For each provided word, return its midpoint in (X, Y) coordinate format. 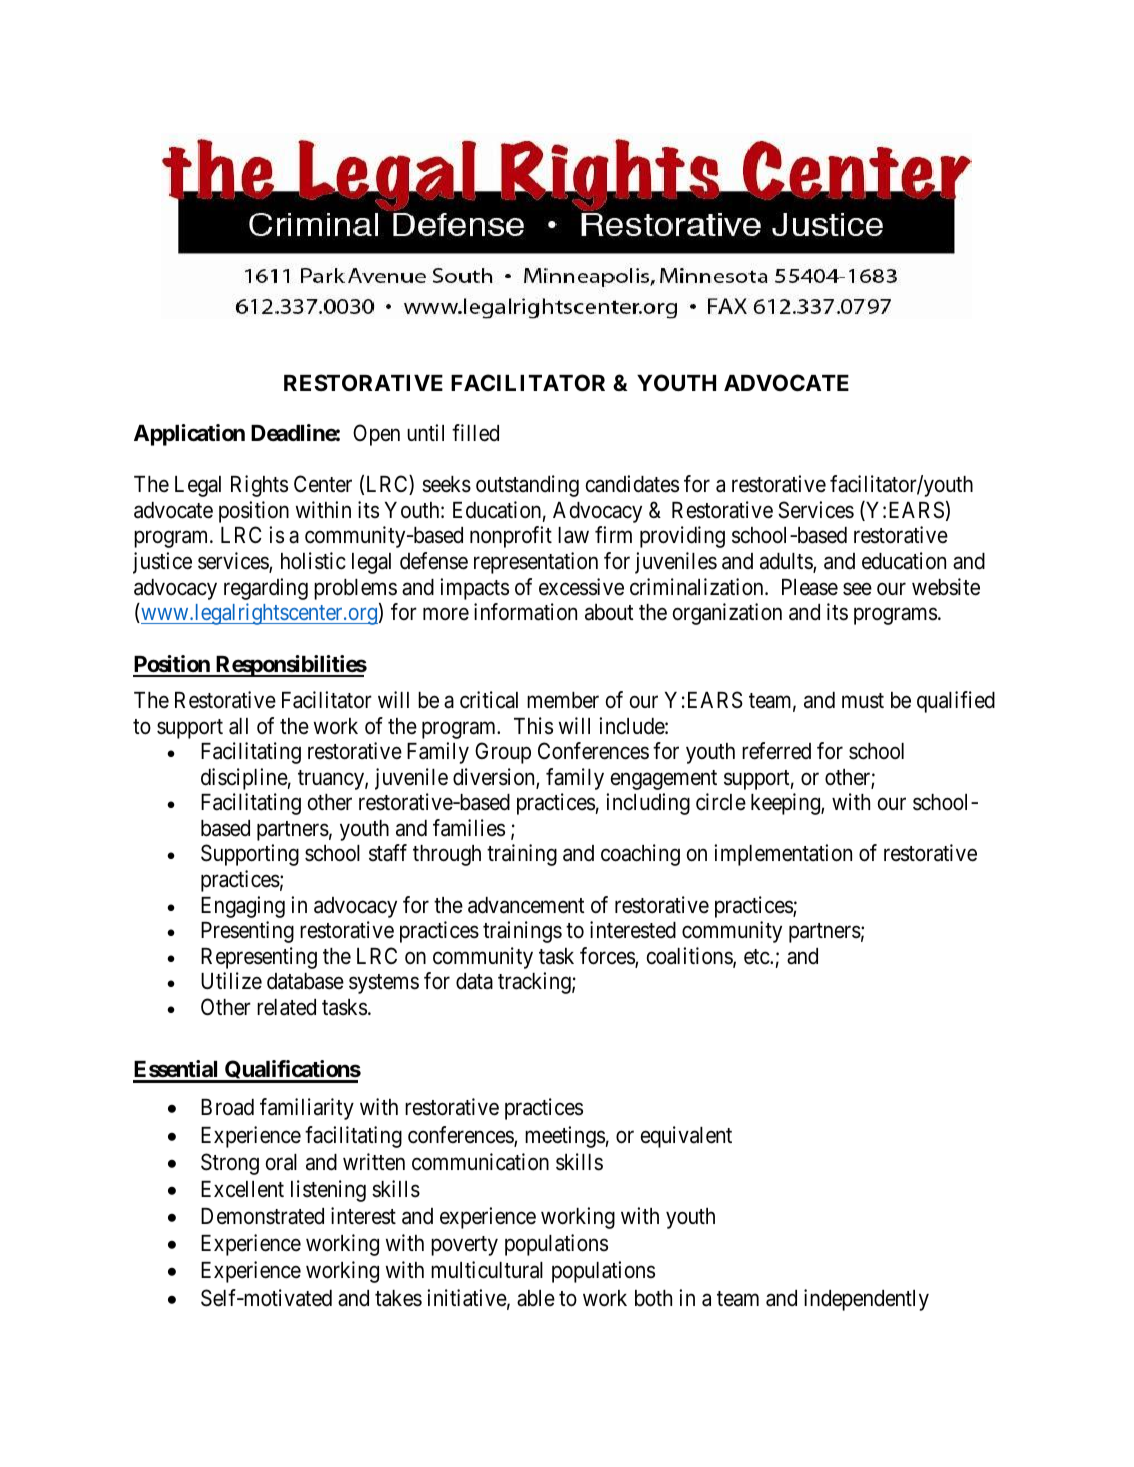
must (863, 701)
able (536, 1298)
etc (757, 957)
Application (189, 435)
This (533, 726)
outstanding (527, 486)
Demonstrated (262, 1216)
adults (787, 562)
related (286, 1007)
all (238, 726)
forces (608, 957)
